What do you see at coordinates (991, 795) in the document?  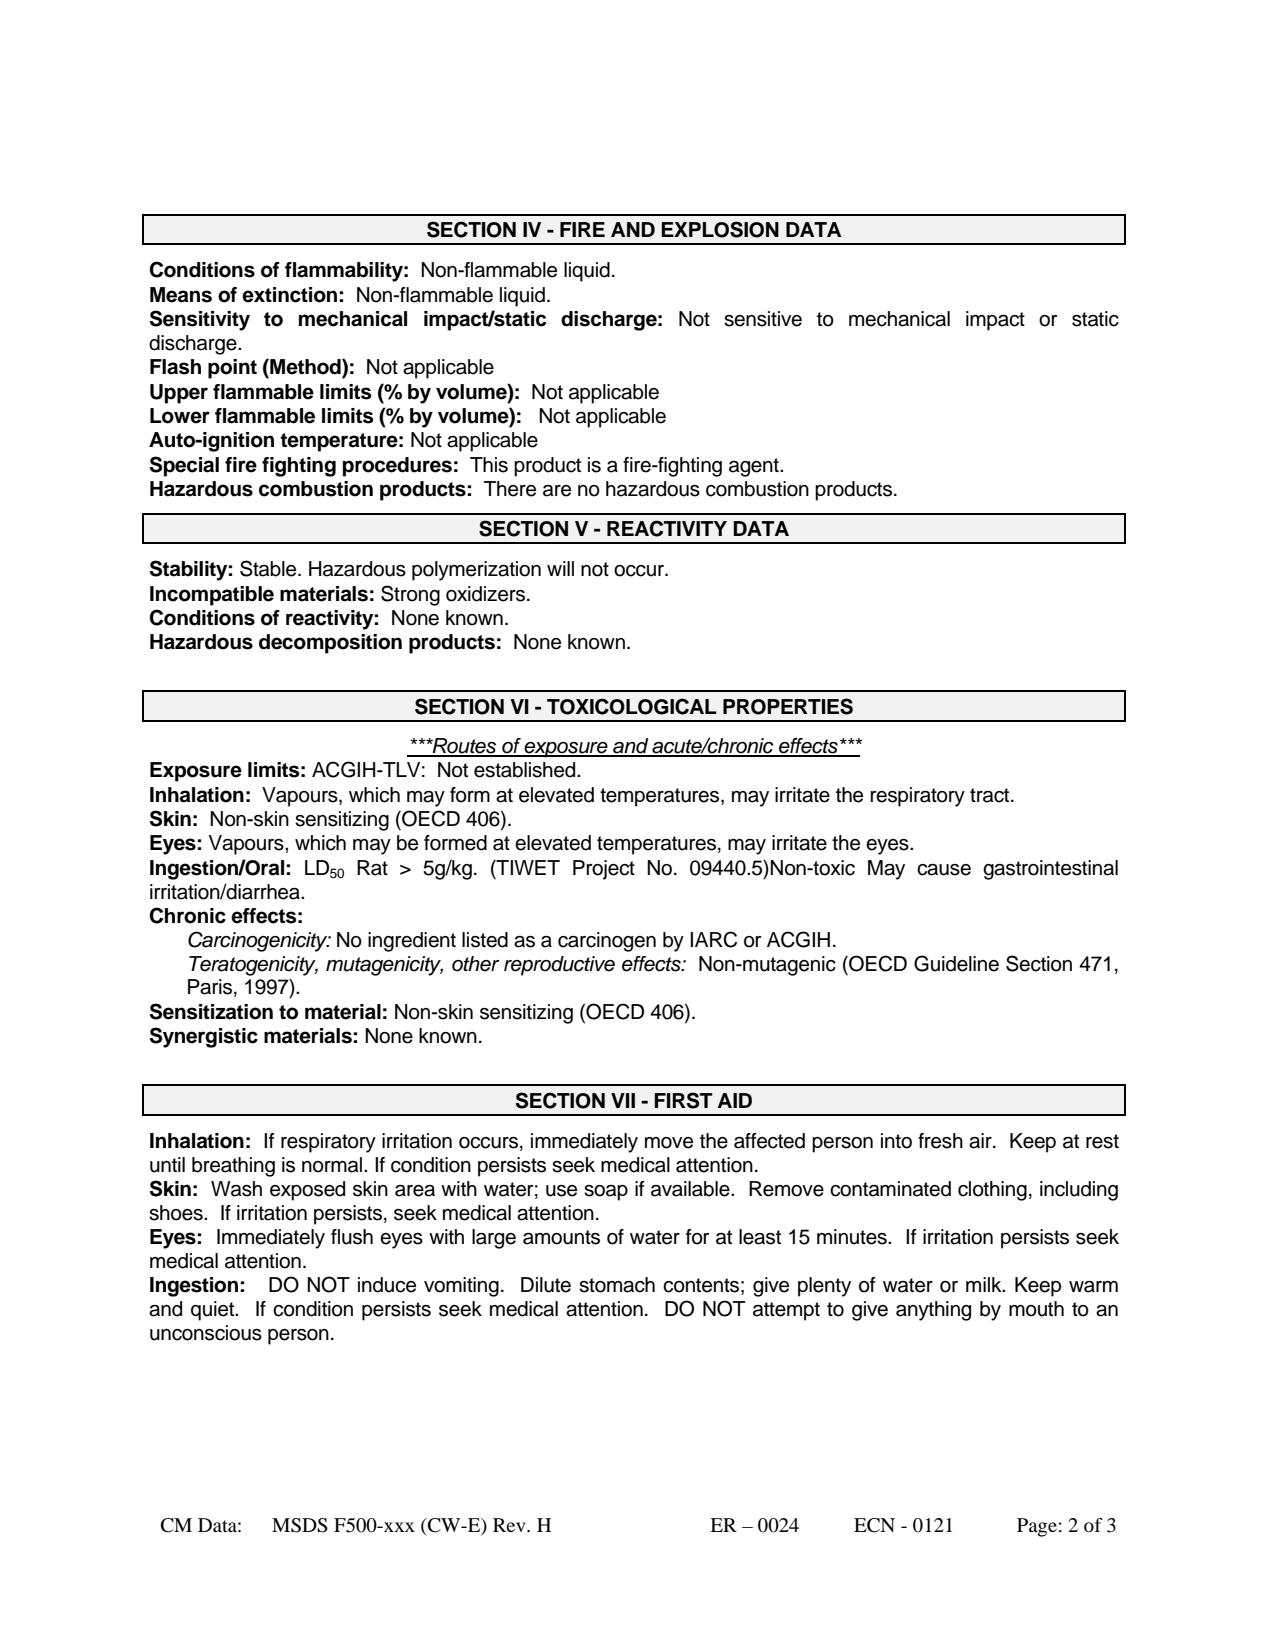 I see `tract` at bounding box center [991, 795].
